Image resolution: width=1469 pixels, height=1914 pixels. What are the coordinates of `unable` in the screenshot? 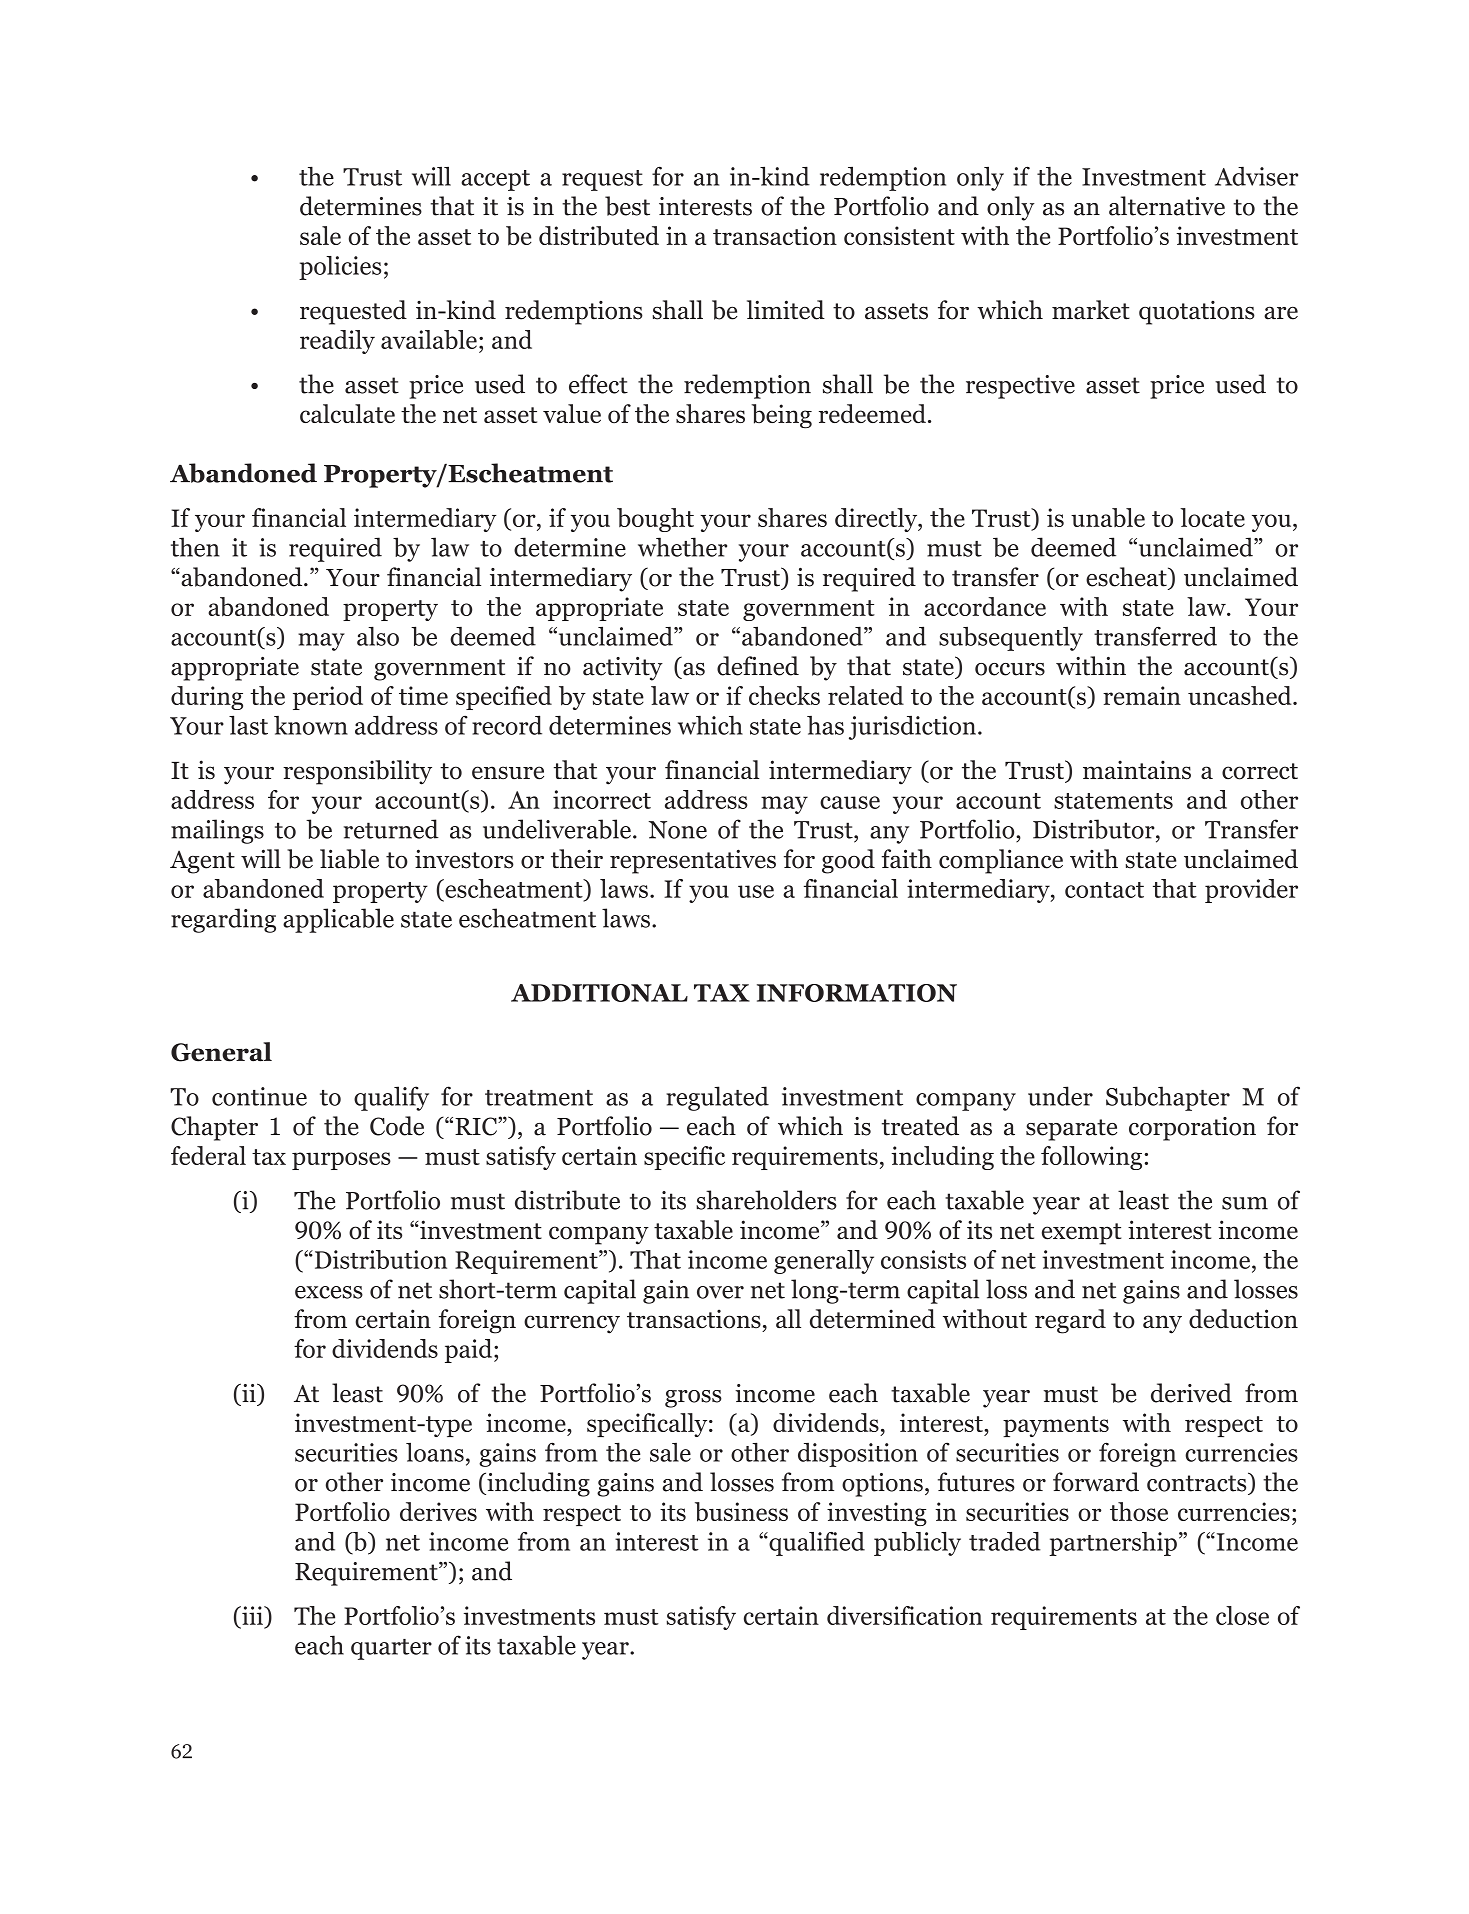 It's located at (1108, 517).
